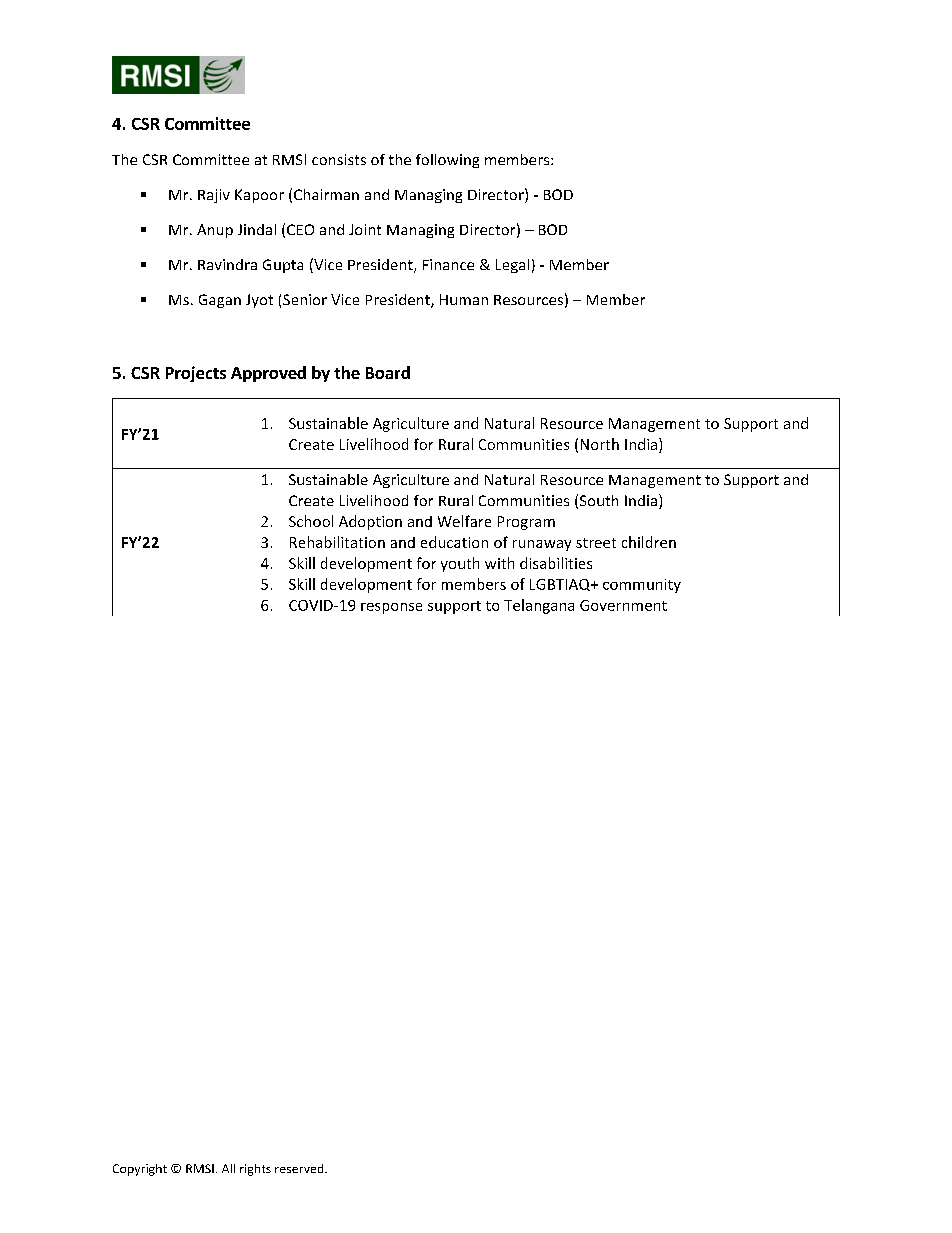 This screenshot has width=952, height=1233. I want to click on Government, so click(623, 605).
